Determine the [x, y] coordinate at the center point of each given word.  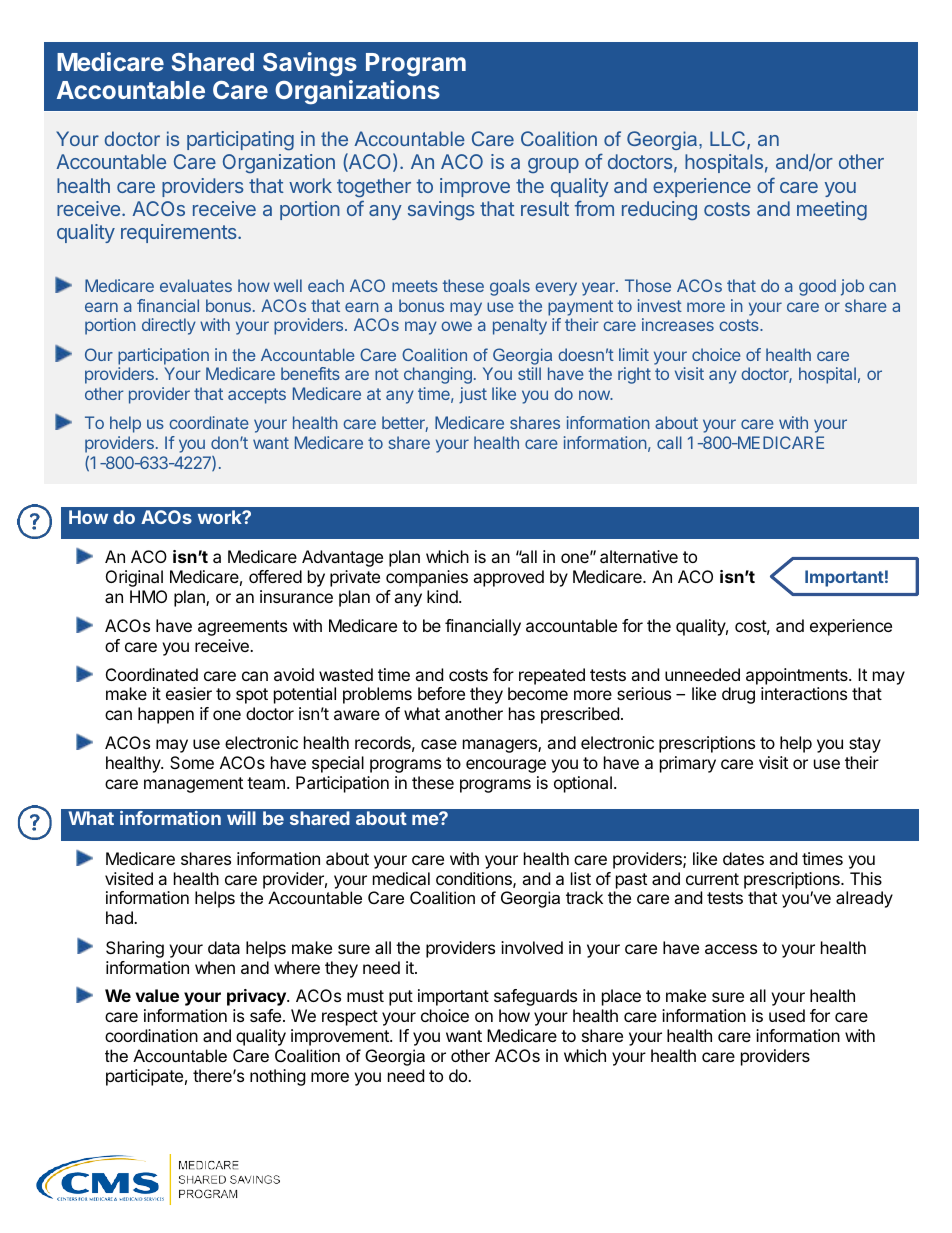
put [401, 998]
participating [240, 140]
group [553, 165]
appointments [798, 676]
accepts [257, 396]
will [241, 818]
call [669, 442]
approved [508, 578]
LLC [729, 140]
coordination [151, 1035]
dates [743, 858]
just [473, 395]
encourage [506, 766]
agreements [242, 628]
